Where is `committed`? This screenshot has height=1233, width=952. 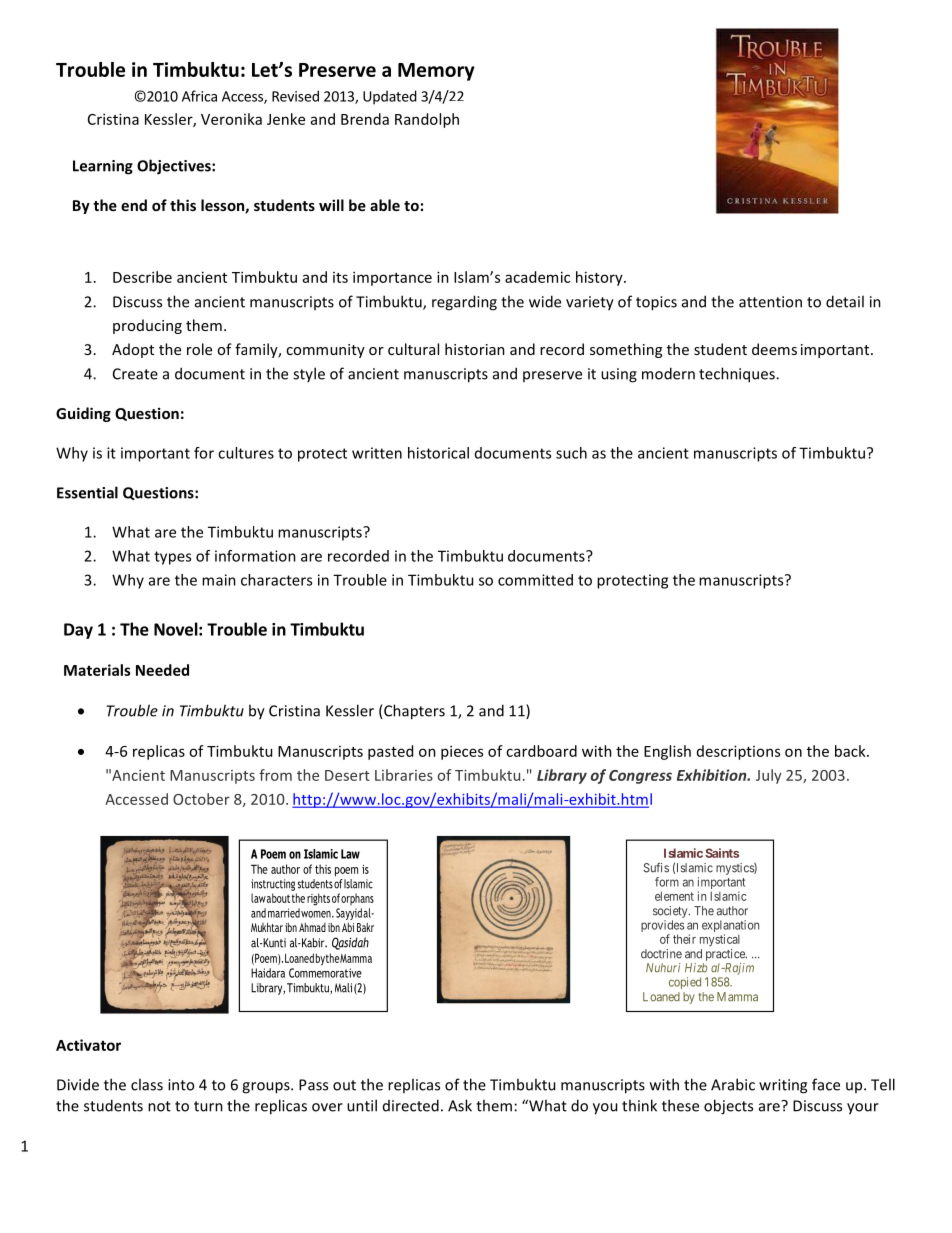 committed is located at coordinates (535, 580).
